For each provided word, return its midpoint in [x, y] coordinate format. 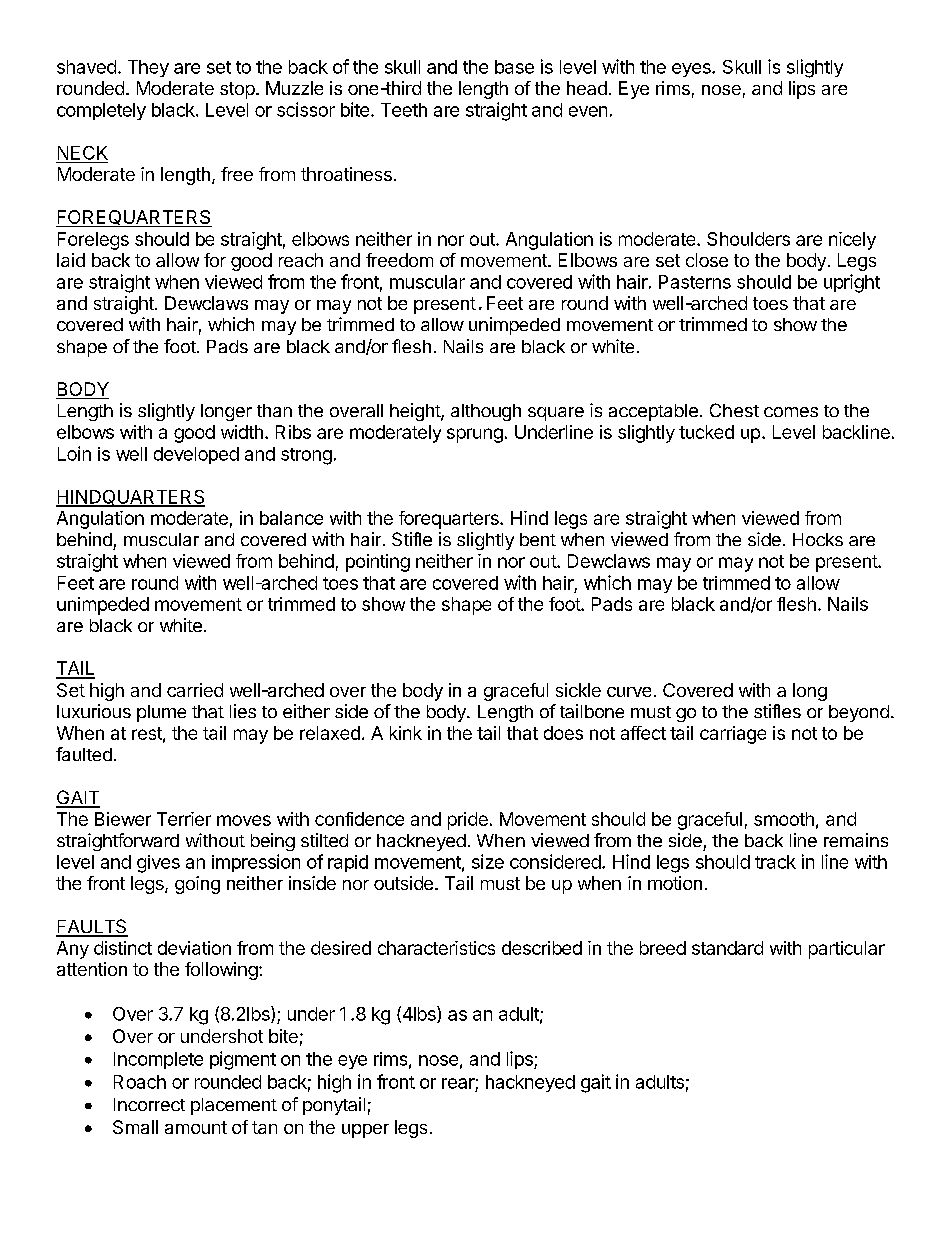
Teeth [404, 110]
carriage [733, 735]
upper [365, 1131]
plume [161, 713]
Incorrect [149, 1104]
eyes [692, 70]
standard [727, 948]
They [148, 68]
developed [196, 455]
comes [791, 412]
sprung [475, 435]
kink [406, 733]
